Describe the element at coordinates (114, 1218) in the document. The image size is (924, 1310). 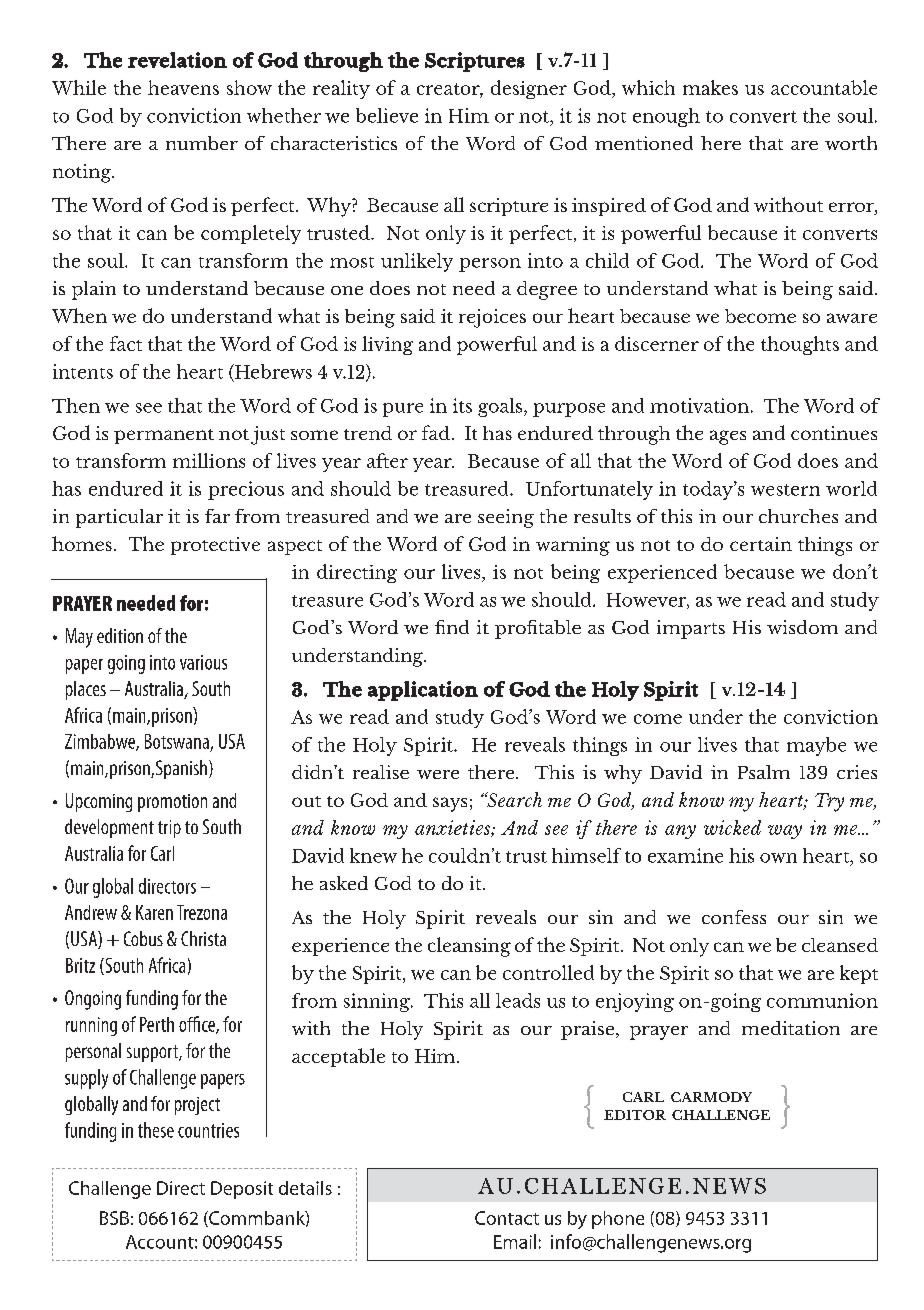
I see `BSB` at that location.
